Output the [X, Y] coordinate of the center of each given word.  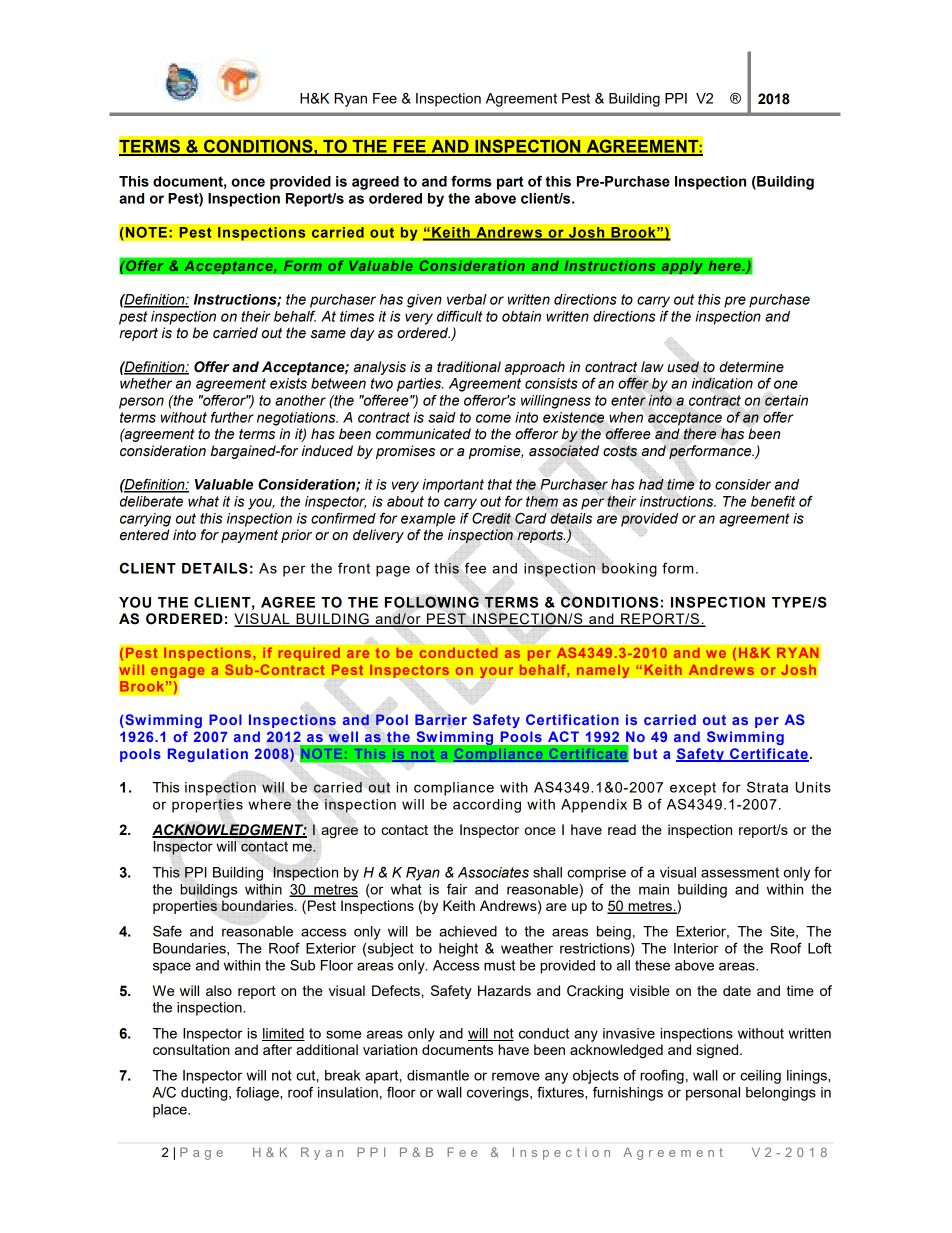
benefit [773, 501]
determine [751, 367]
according [487, 806]
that [500, 484]
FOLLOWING [432, 602]
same [328, 334]
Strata [767, 787]
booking [629, 570]
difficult [460, 316]
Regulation [208, 755]
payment [249, 536]
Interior [696, 948]
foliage [258, 1093]
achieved [468, 931]
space [172, 968]
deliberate [151, 501]
